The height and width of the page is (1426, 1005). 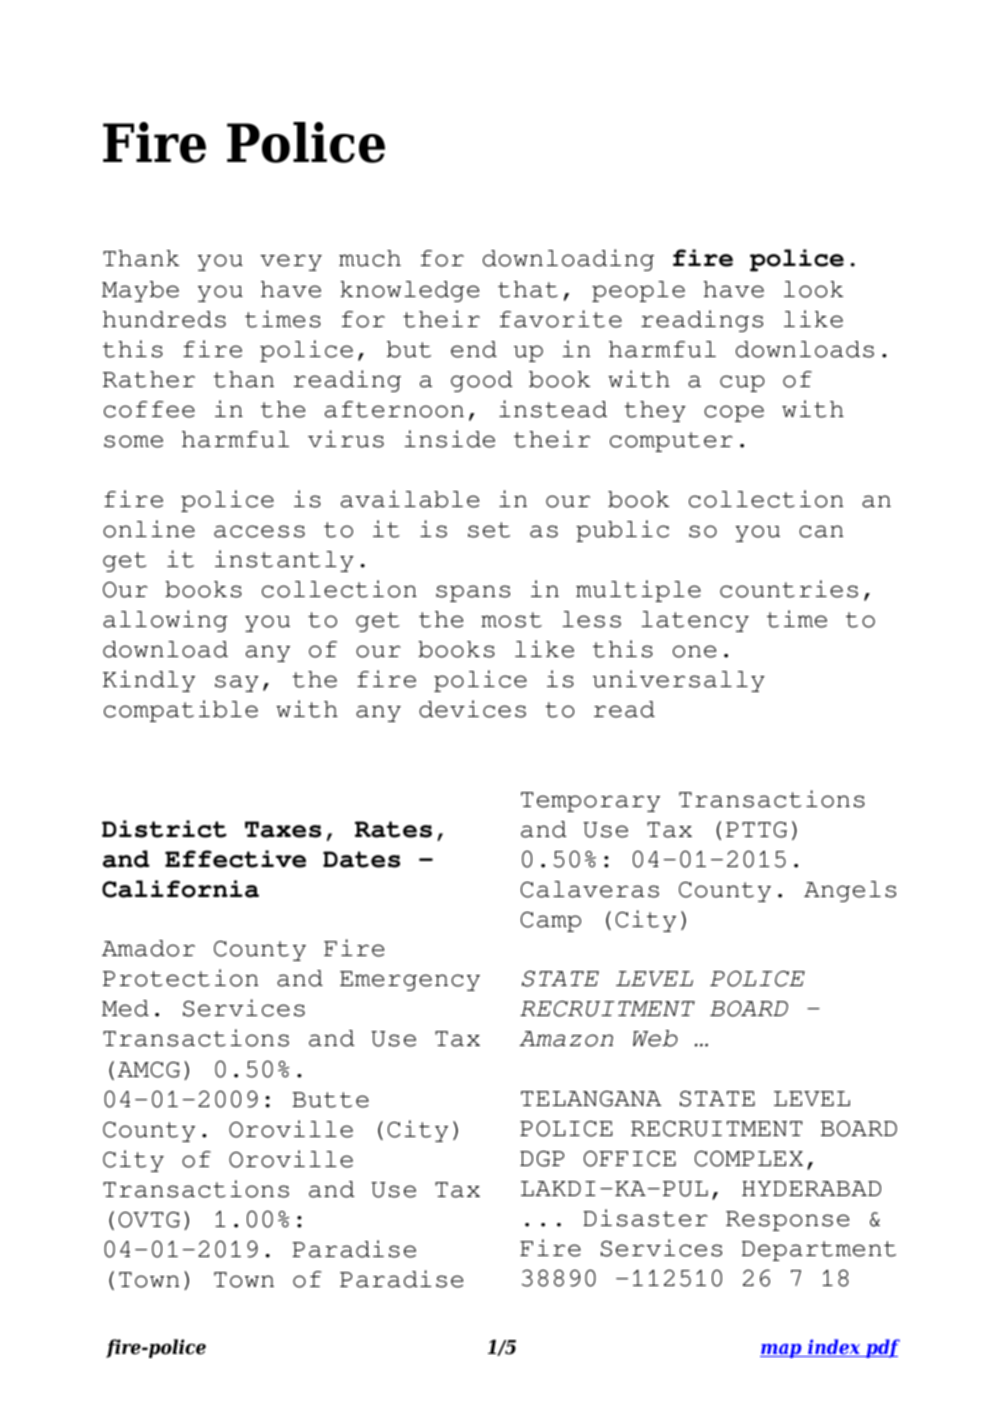 What do you see at coordinates (528, 289) in the page?
I see `that` at bounding box center [528, 289].
